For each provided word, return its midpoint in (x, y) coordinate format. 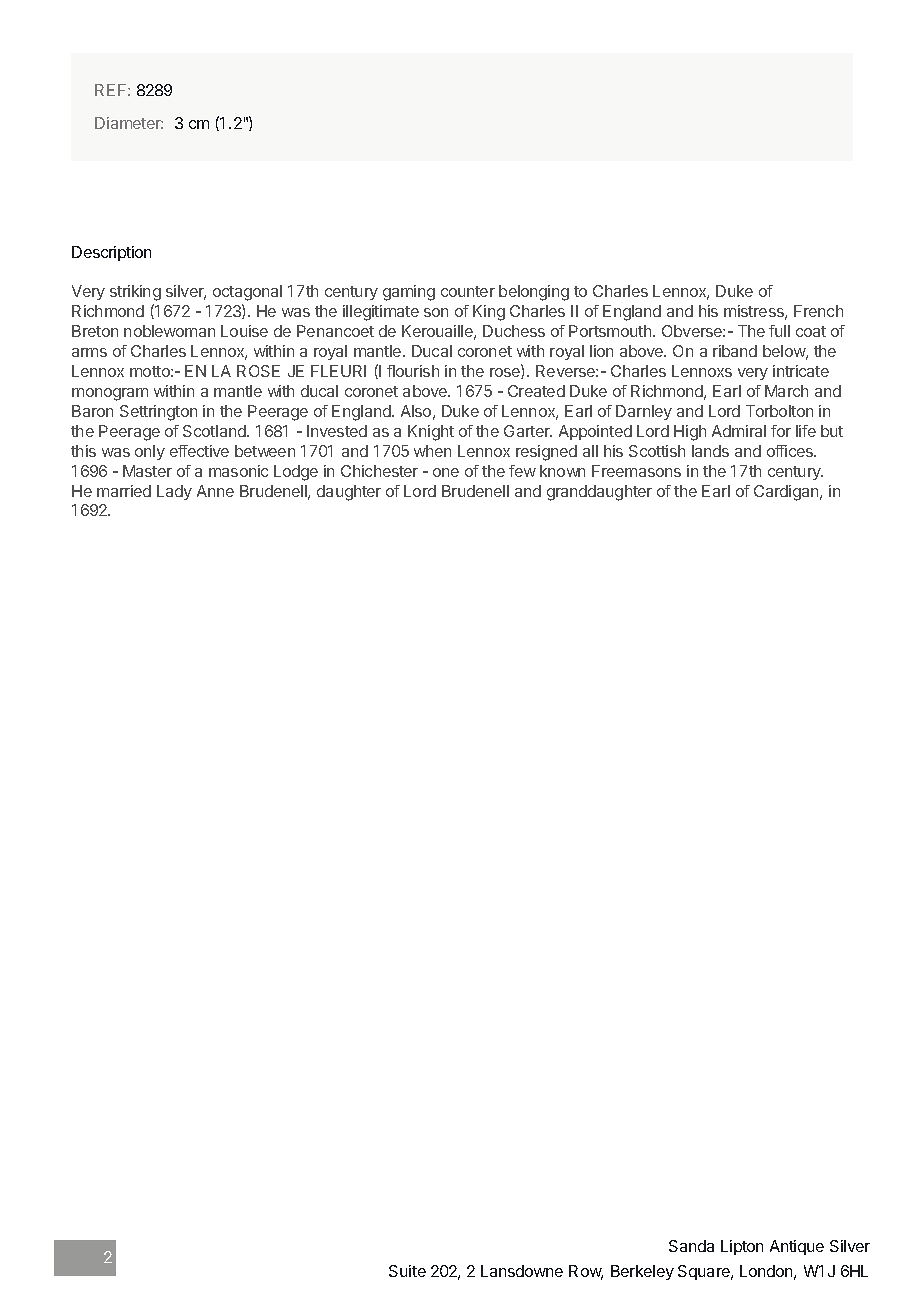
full (779, 331)
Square (705, 1272)
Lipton (742, 1247)
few (522, 471)
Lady (174, 492)
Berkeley (642, 1272)
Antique (797, 1247)
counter (468, 291)
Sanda (691, 1246)
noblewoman (169, 331)
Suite (407, 1271)
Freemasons (636, 471)
